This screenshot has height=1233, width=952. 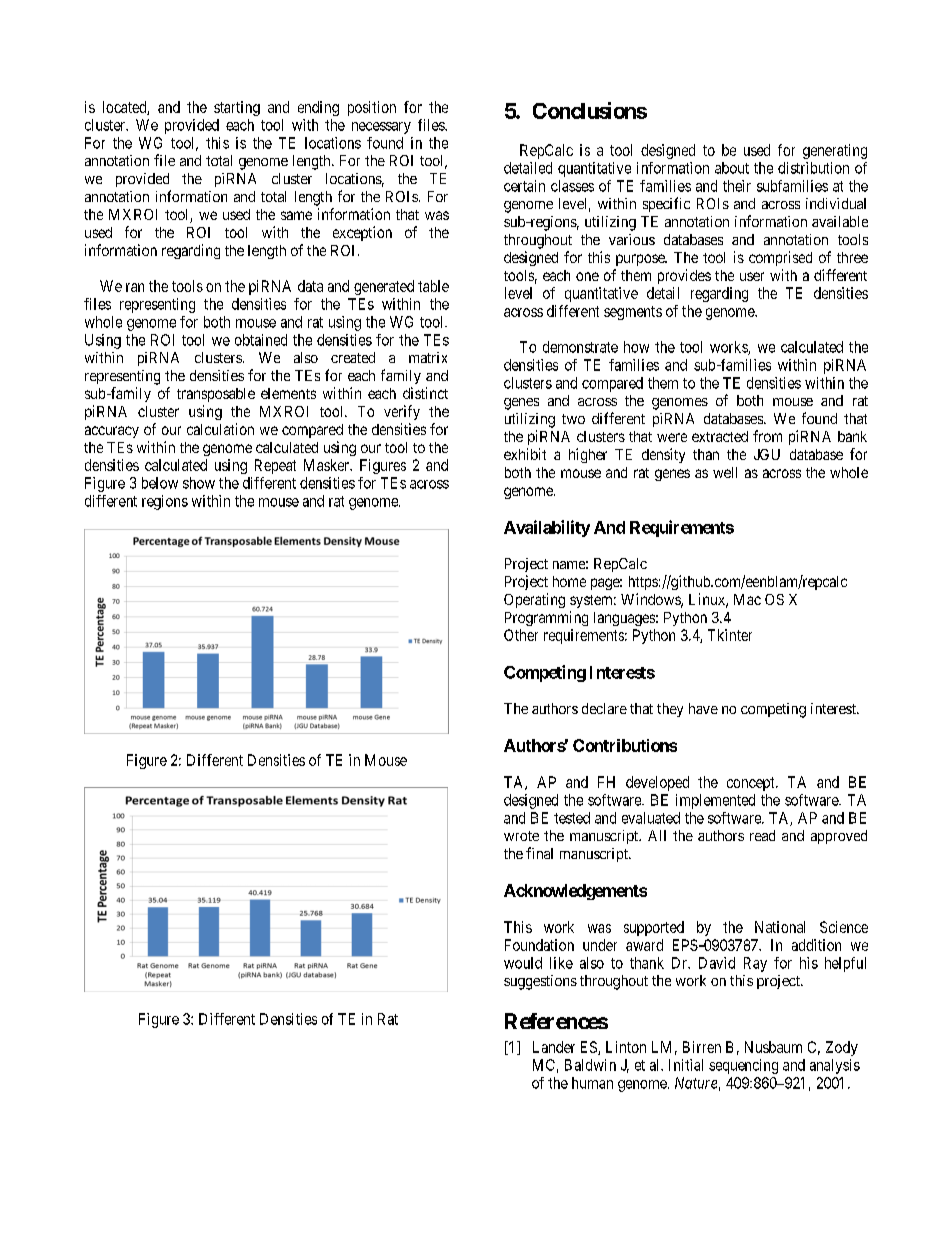 I want to click on sequencing, so click(x=743, y=1066).
